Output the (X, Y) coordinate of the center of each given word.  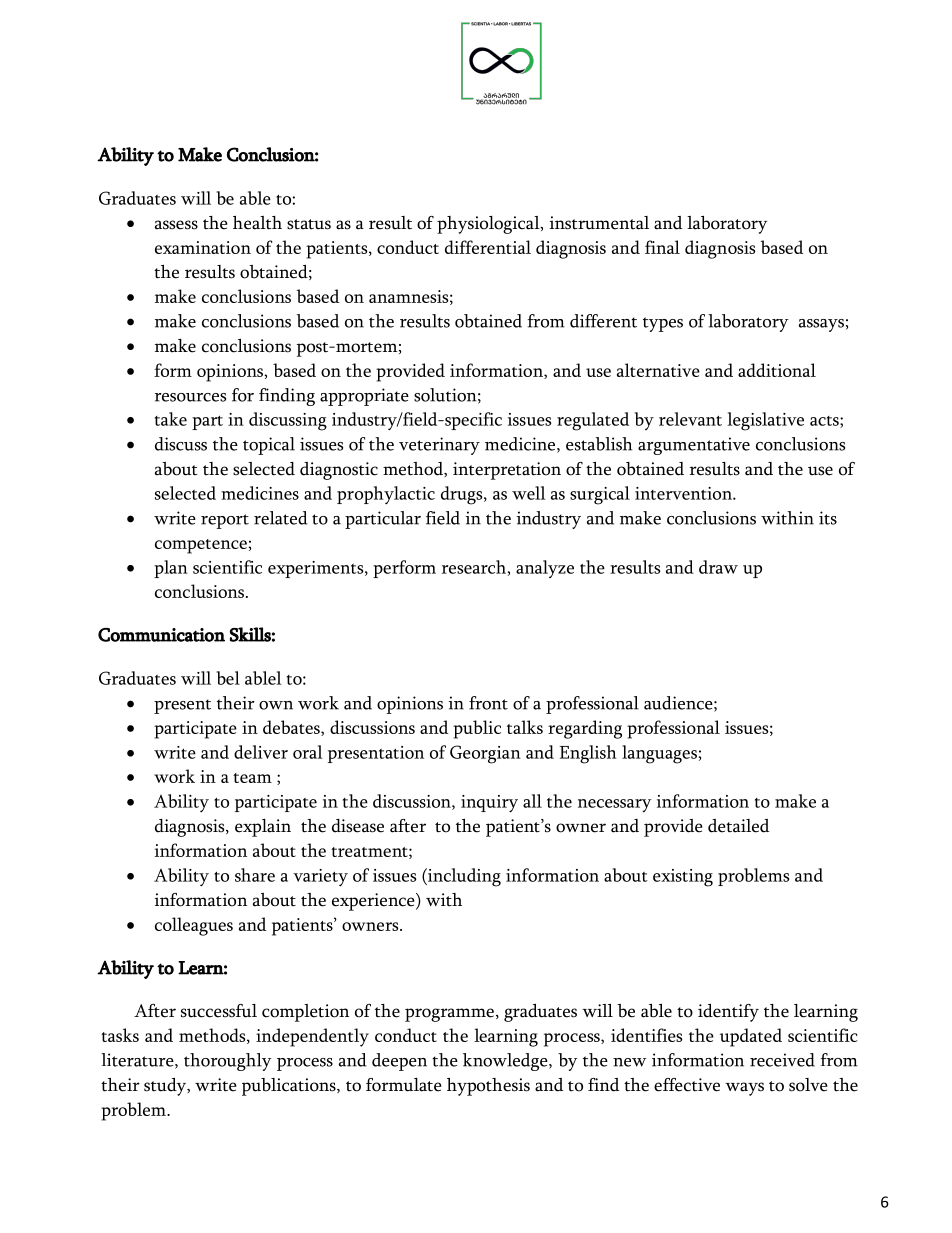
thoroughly (228, 1062)
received (782, 1060)
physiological (489, 225)
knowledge (506, 1062)
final (662, 247)
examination (203, 247)
